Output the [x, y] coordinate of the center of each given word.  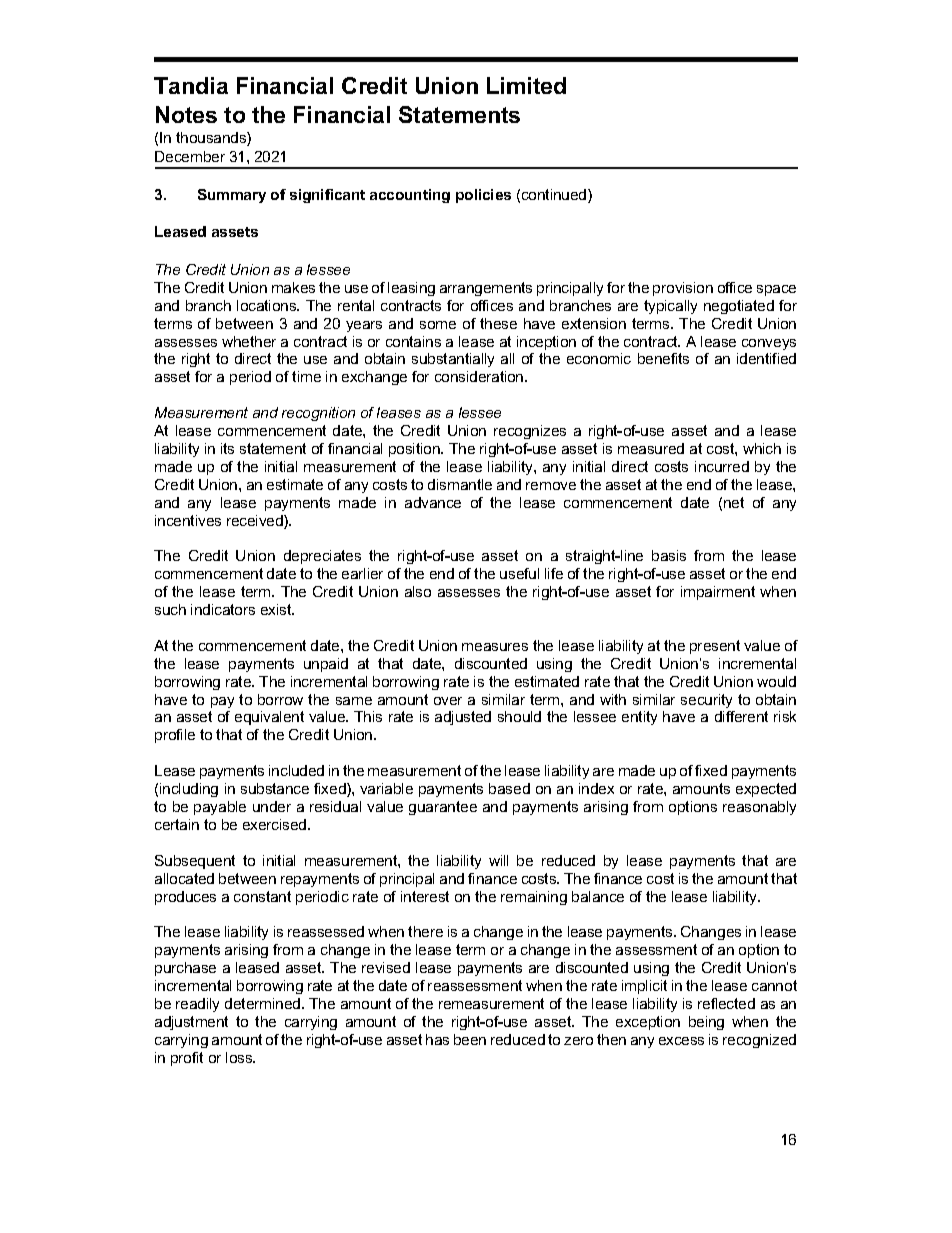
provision [683, 289]
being [706, 1023]
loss [240, 1057]
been [470, 1039]
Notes [186, 114]
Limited [526, 85]
